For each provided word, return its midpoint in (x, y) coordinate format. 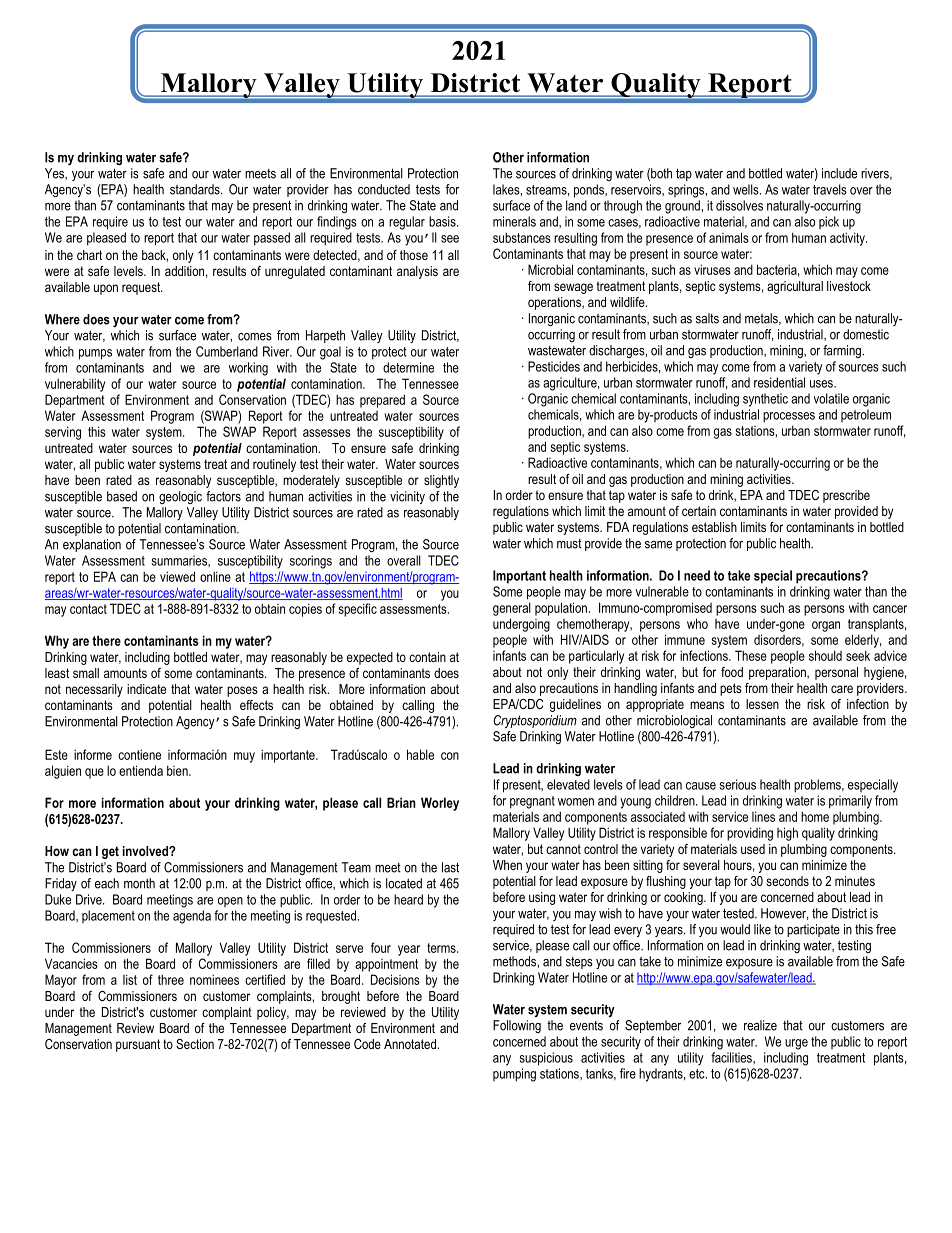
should (825, 655)
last (450, 867)
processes (789, 417)
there (106, 640)
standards (196, 189)
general (512, 609)
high (787, 834)
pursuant (138, 1045)
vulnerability (75, 385)
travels (830, 189)
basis (443, 221)
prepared (382, 401)
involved (146, 851)
